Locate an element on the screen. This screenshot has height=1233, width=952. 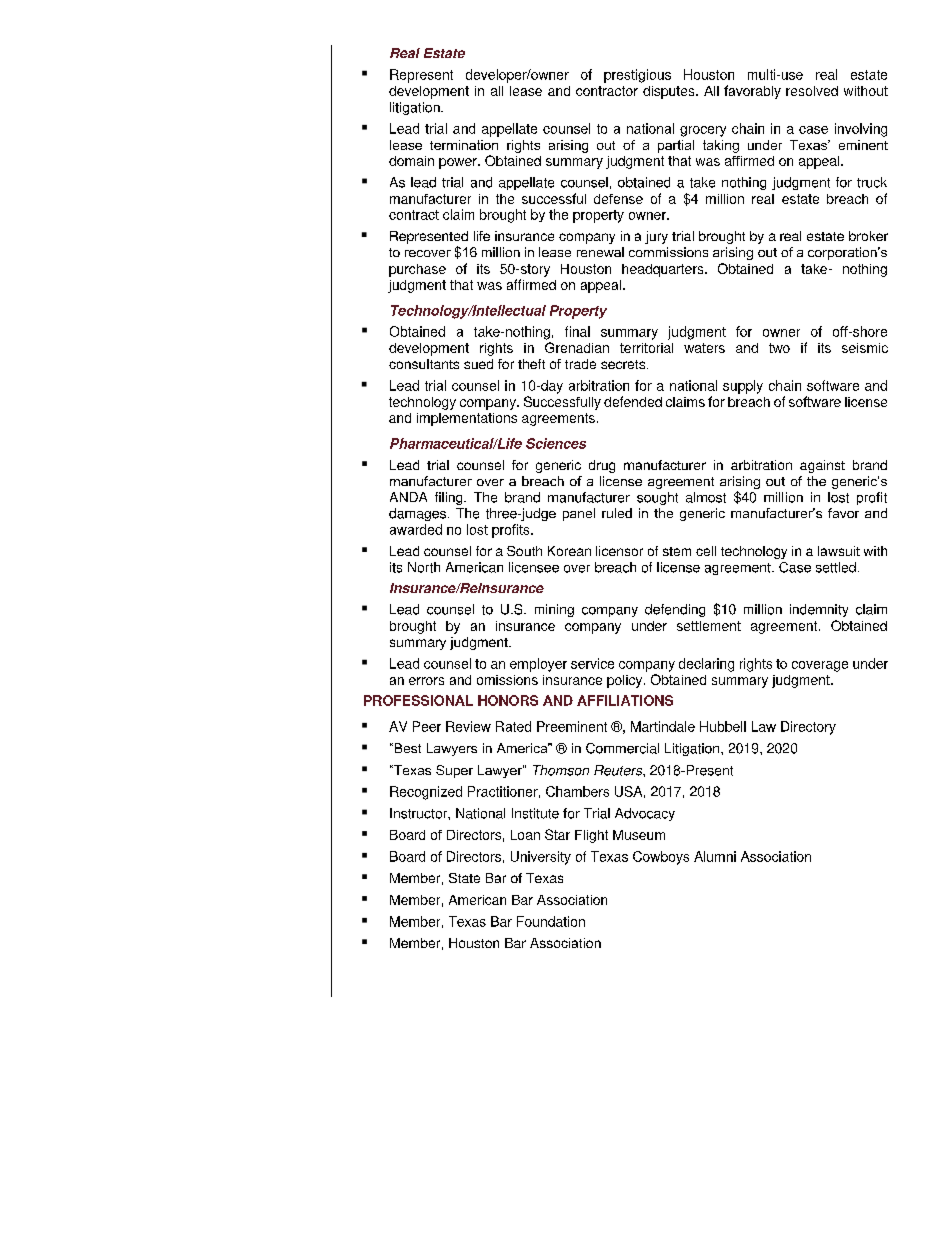
stem is located at coordinates (677, 551).
